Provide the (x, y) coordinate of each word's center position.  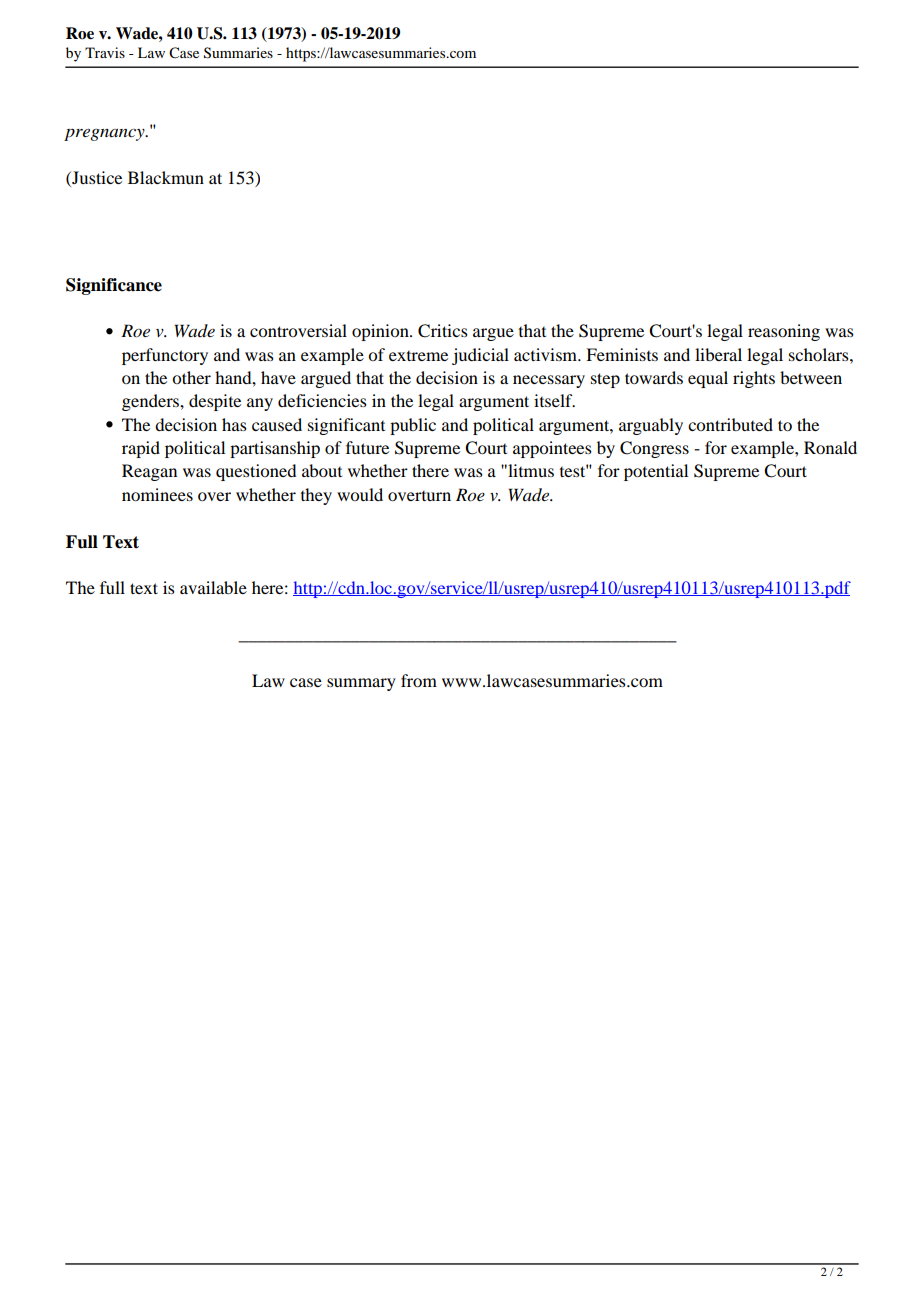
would (360, 494)
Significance (114, 286)
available (213, 587)
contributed (730, 424)
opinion (381, 332)
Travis (105, 52)
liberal (718, 354)
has (234, 424)
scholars (820, 354)
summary (361, 684)
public (413, 426)
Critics (443, 331)
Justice (96, 177)
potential (656, 472)
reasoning (784, 332)
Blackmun (166, 177)
